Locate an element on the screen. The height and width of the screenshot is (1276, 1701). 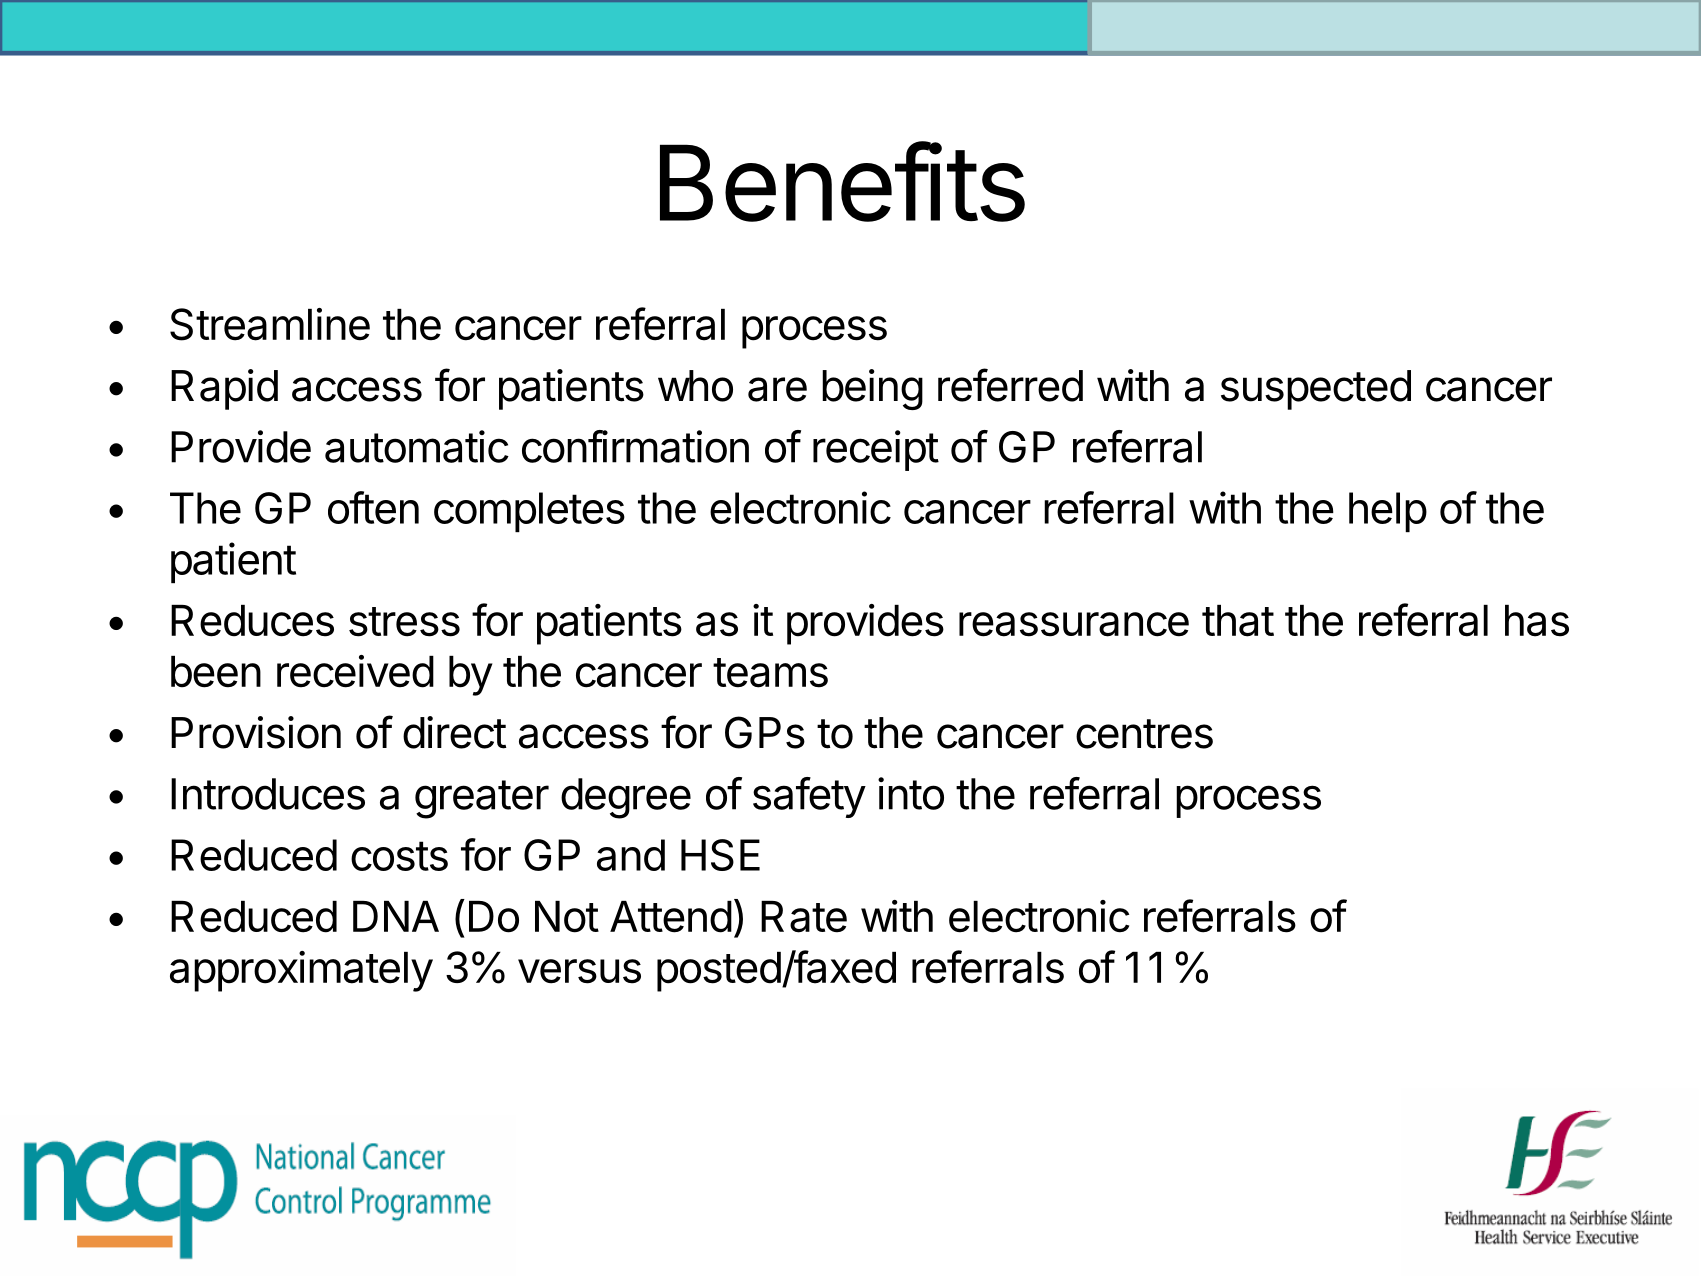
automatic is located at coordinates (417, 446).
